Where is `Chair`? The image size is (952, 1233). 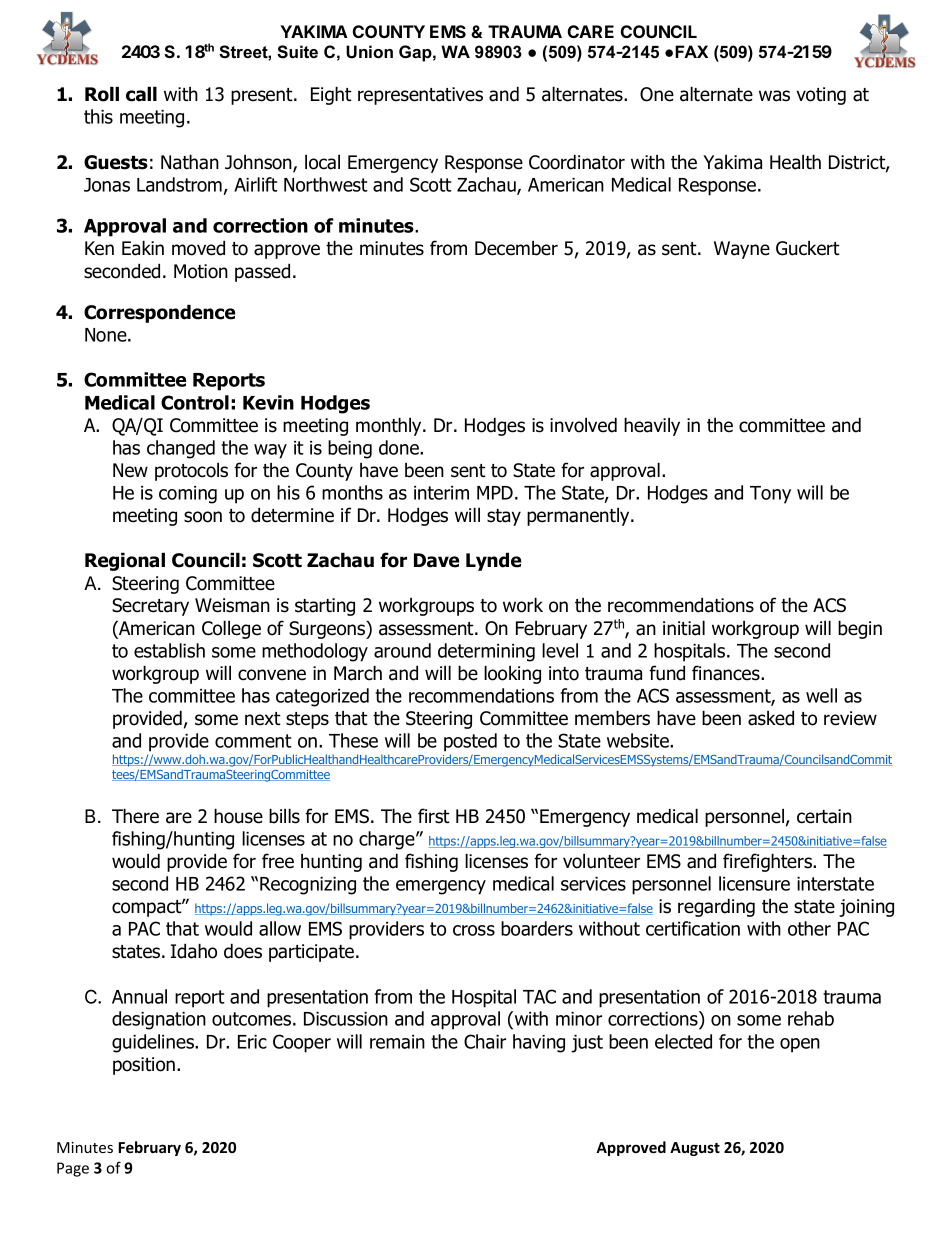
Chair is located at coordinates (485, 1041).
